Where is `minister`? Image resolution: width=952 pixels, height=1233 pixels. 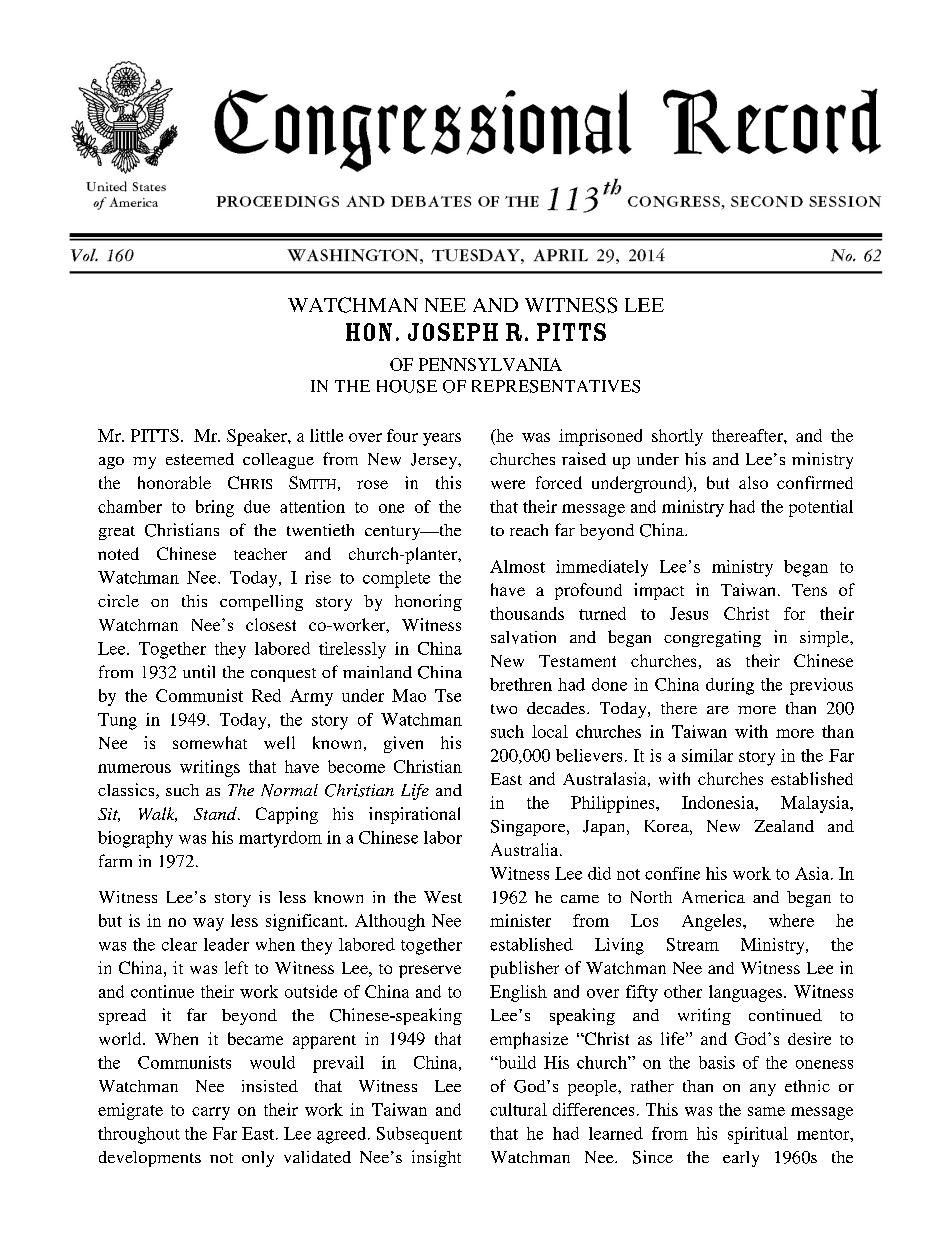 minister is located at coordinates (520, 920).
